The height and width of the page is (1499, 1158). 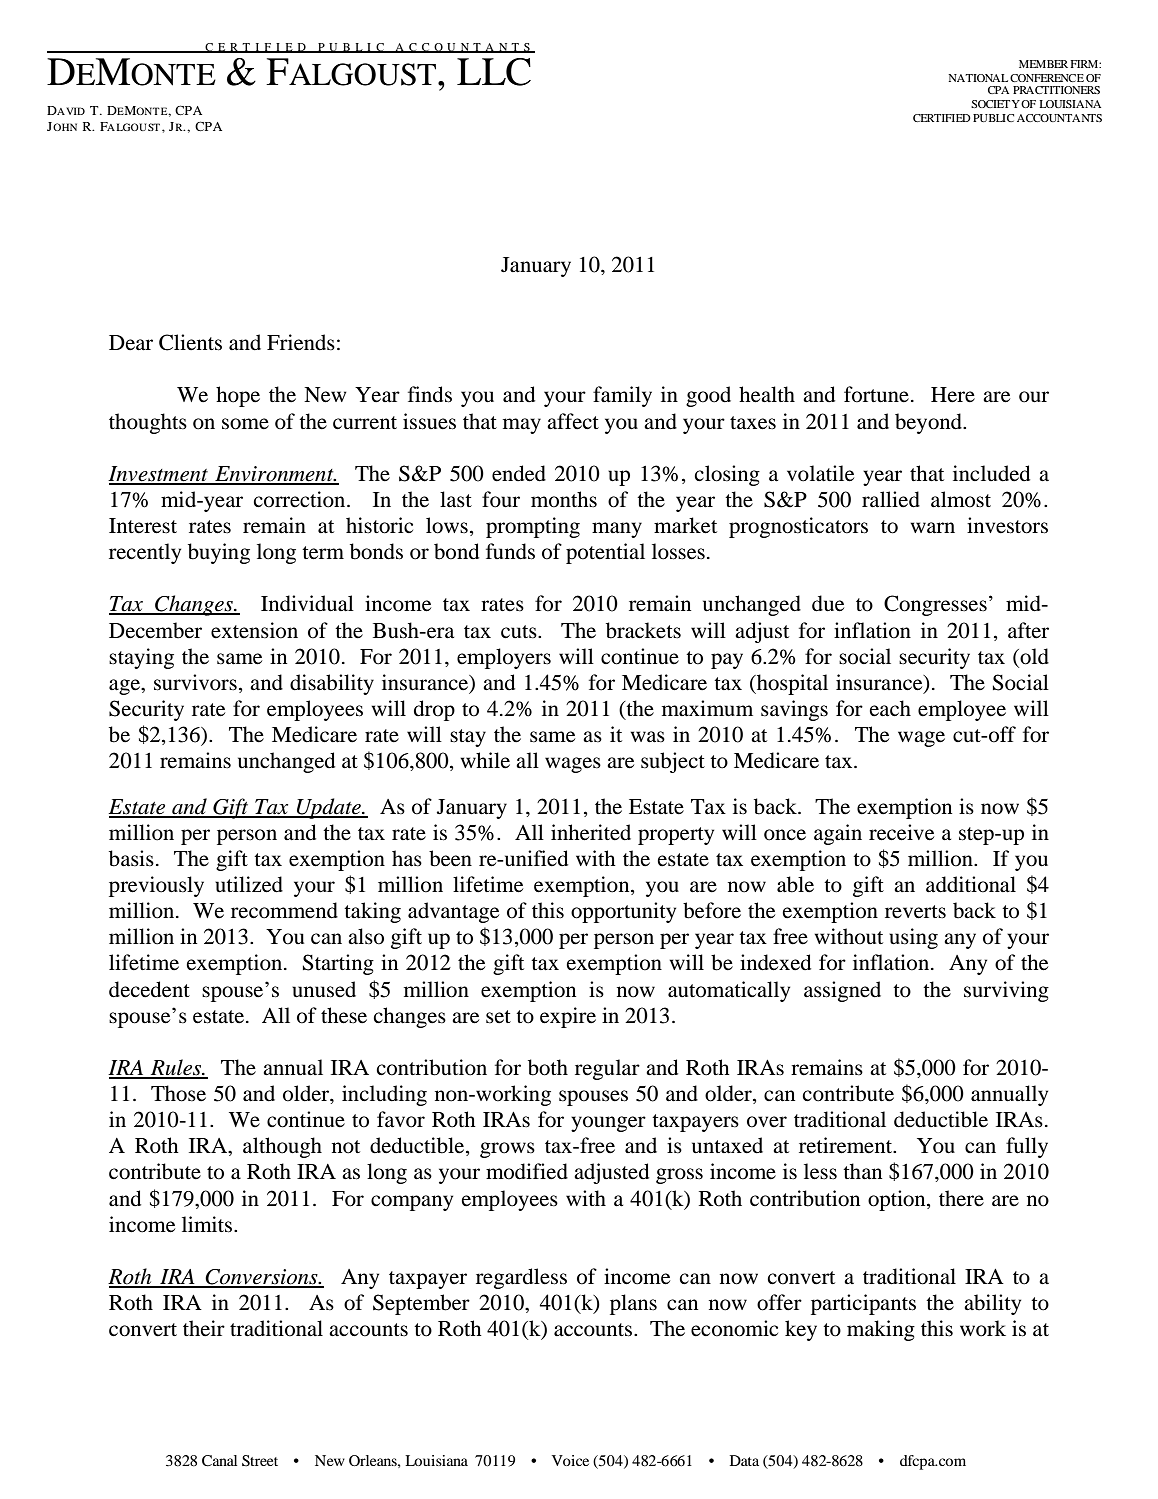 I want to click on surviving, so click(x=1006, y=991).
